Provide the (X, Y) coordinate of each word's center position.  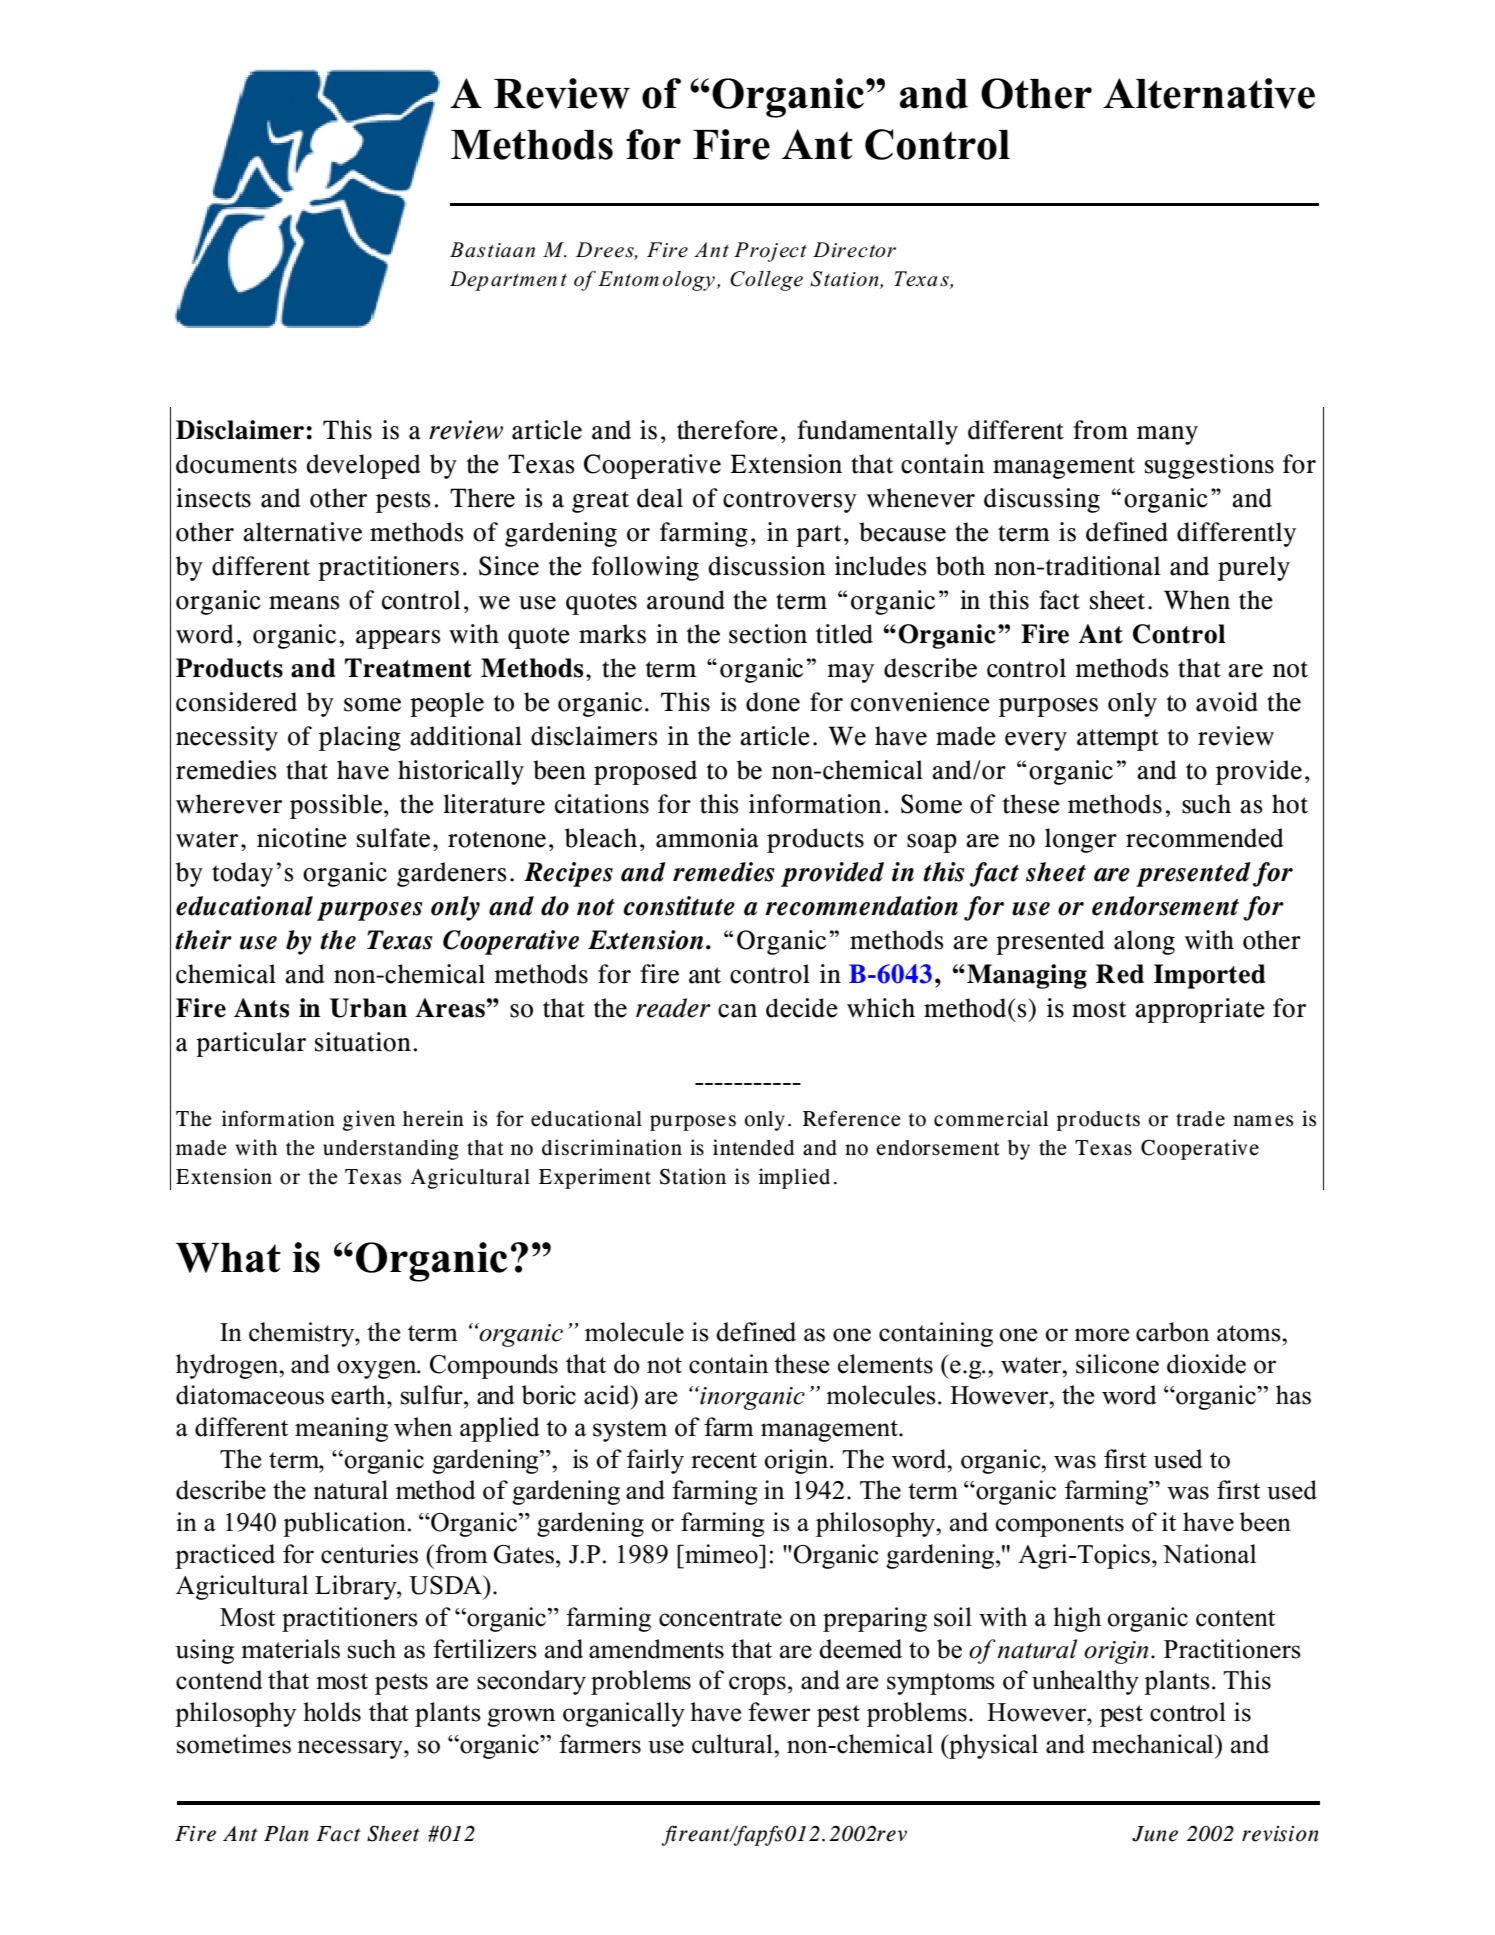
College (766, 281)
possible (337, 806)
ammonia (707, 838)
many (1167, 435)
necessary (351, 1749)
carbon (1172, 1332)
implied (794, 1178)
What (228, 1258)
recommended (1205, 838)
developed (363, 466)
